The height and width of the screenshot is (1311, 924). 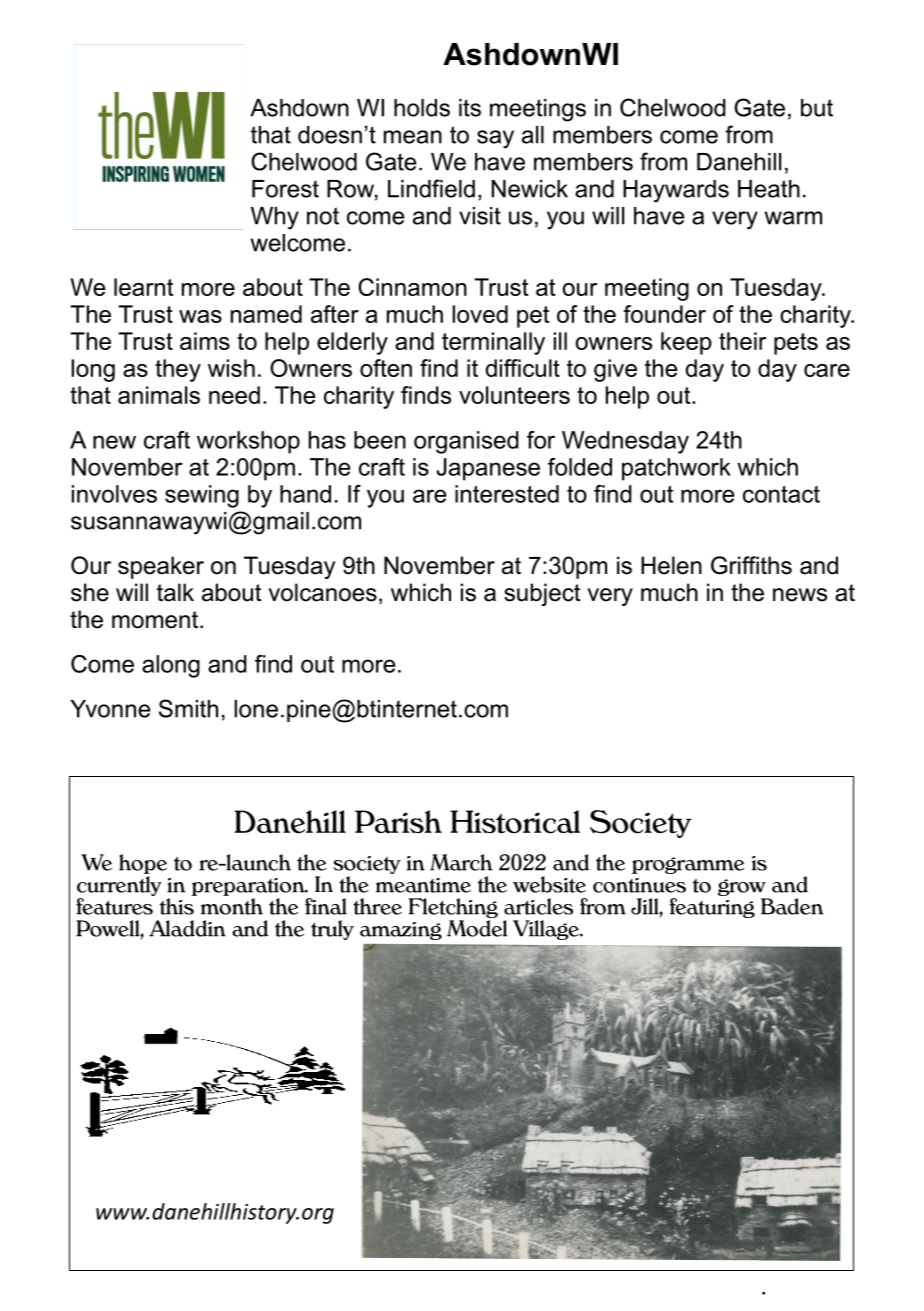 I want to click on news, so click(x=800, y=595).
